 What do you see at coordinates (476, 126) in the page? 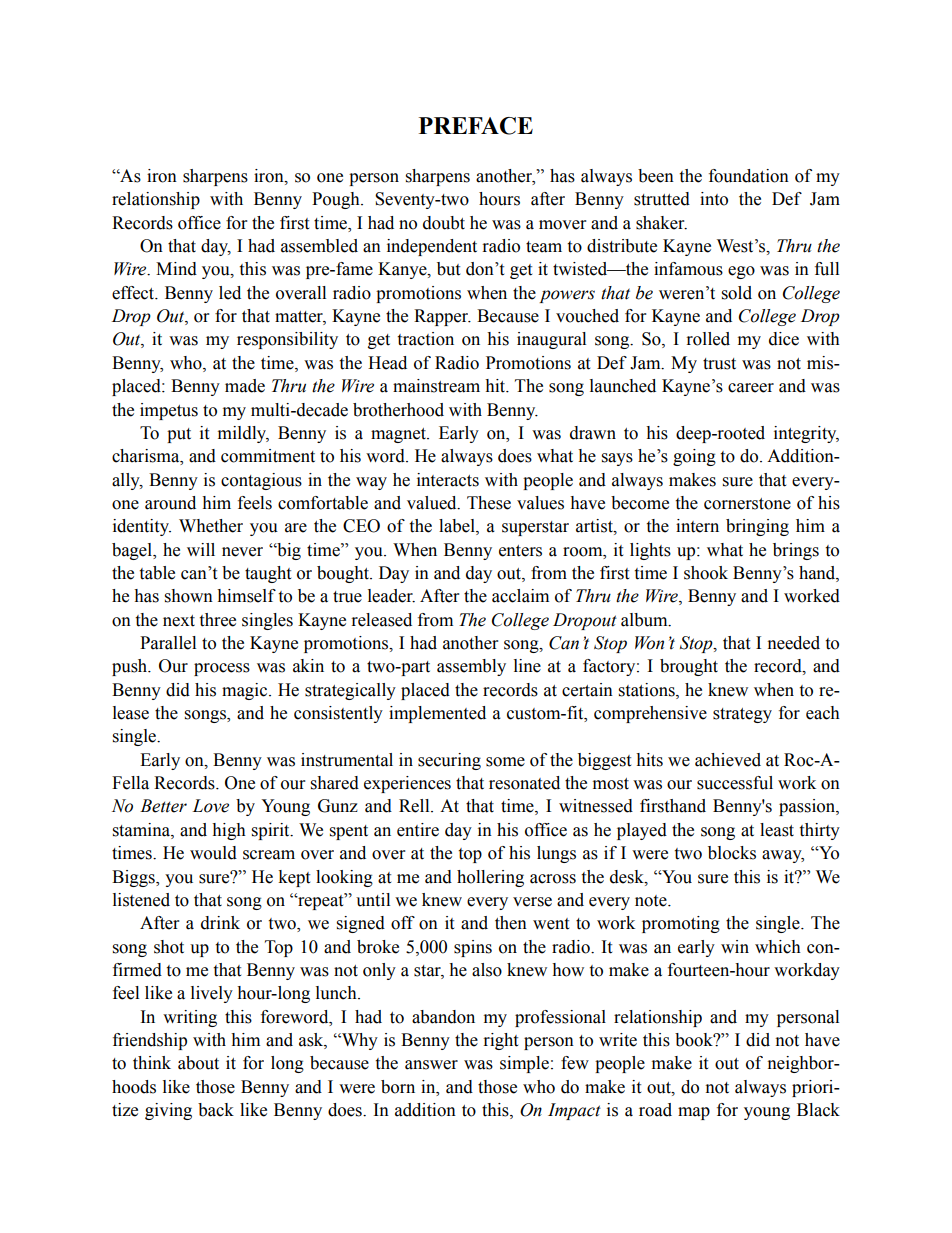
I see `PREFACE` at bounding box center [476, 126].
